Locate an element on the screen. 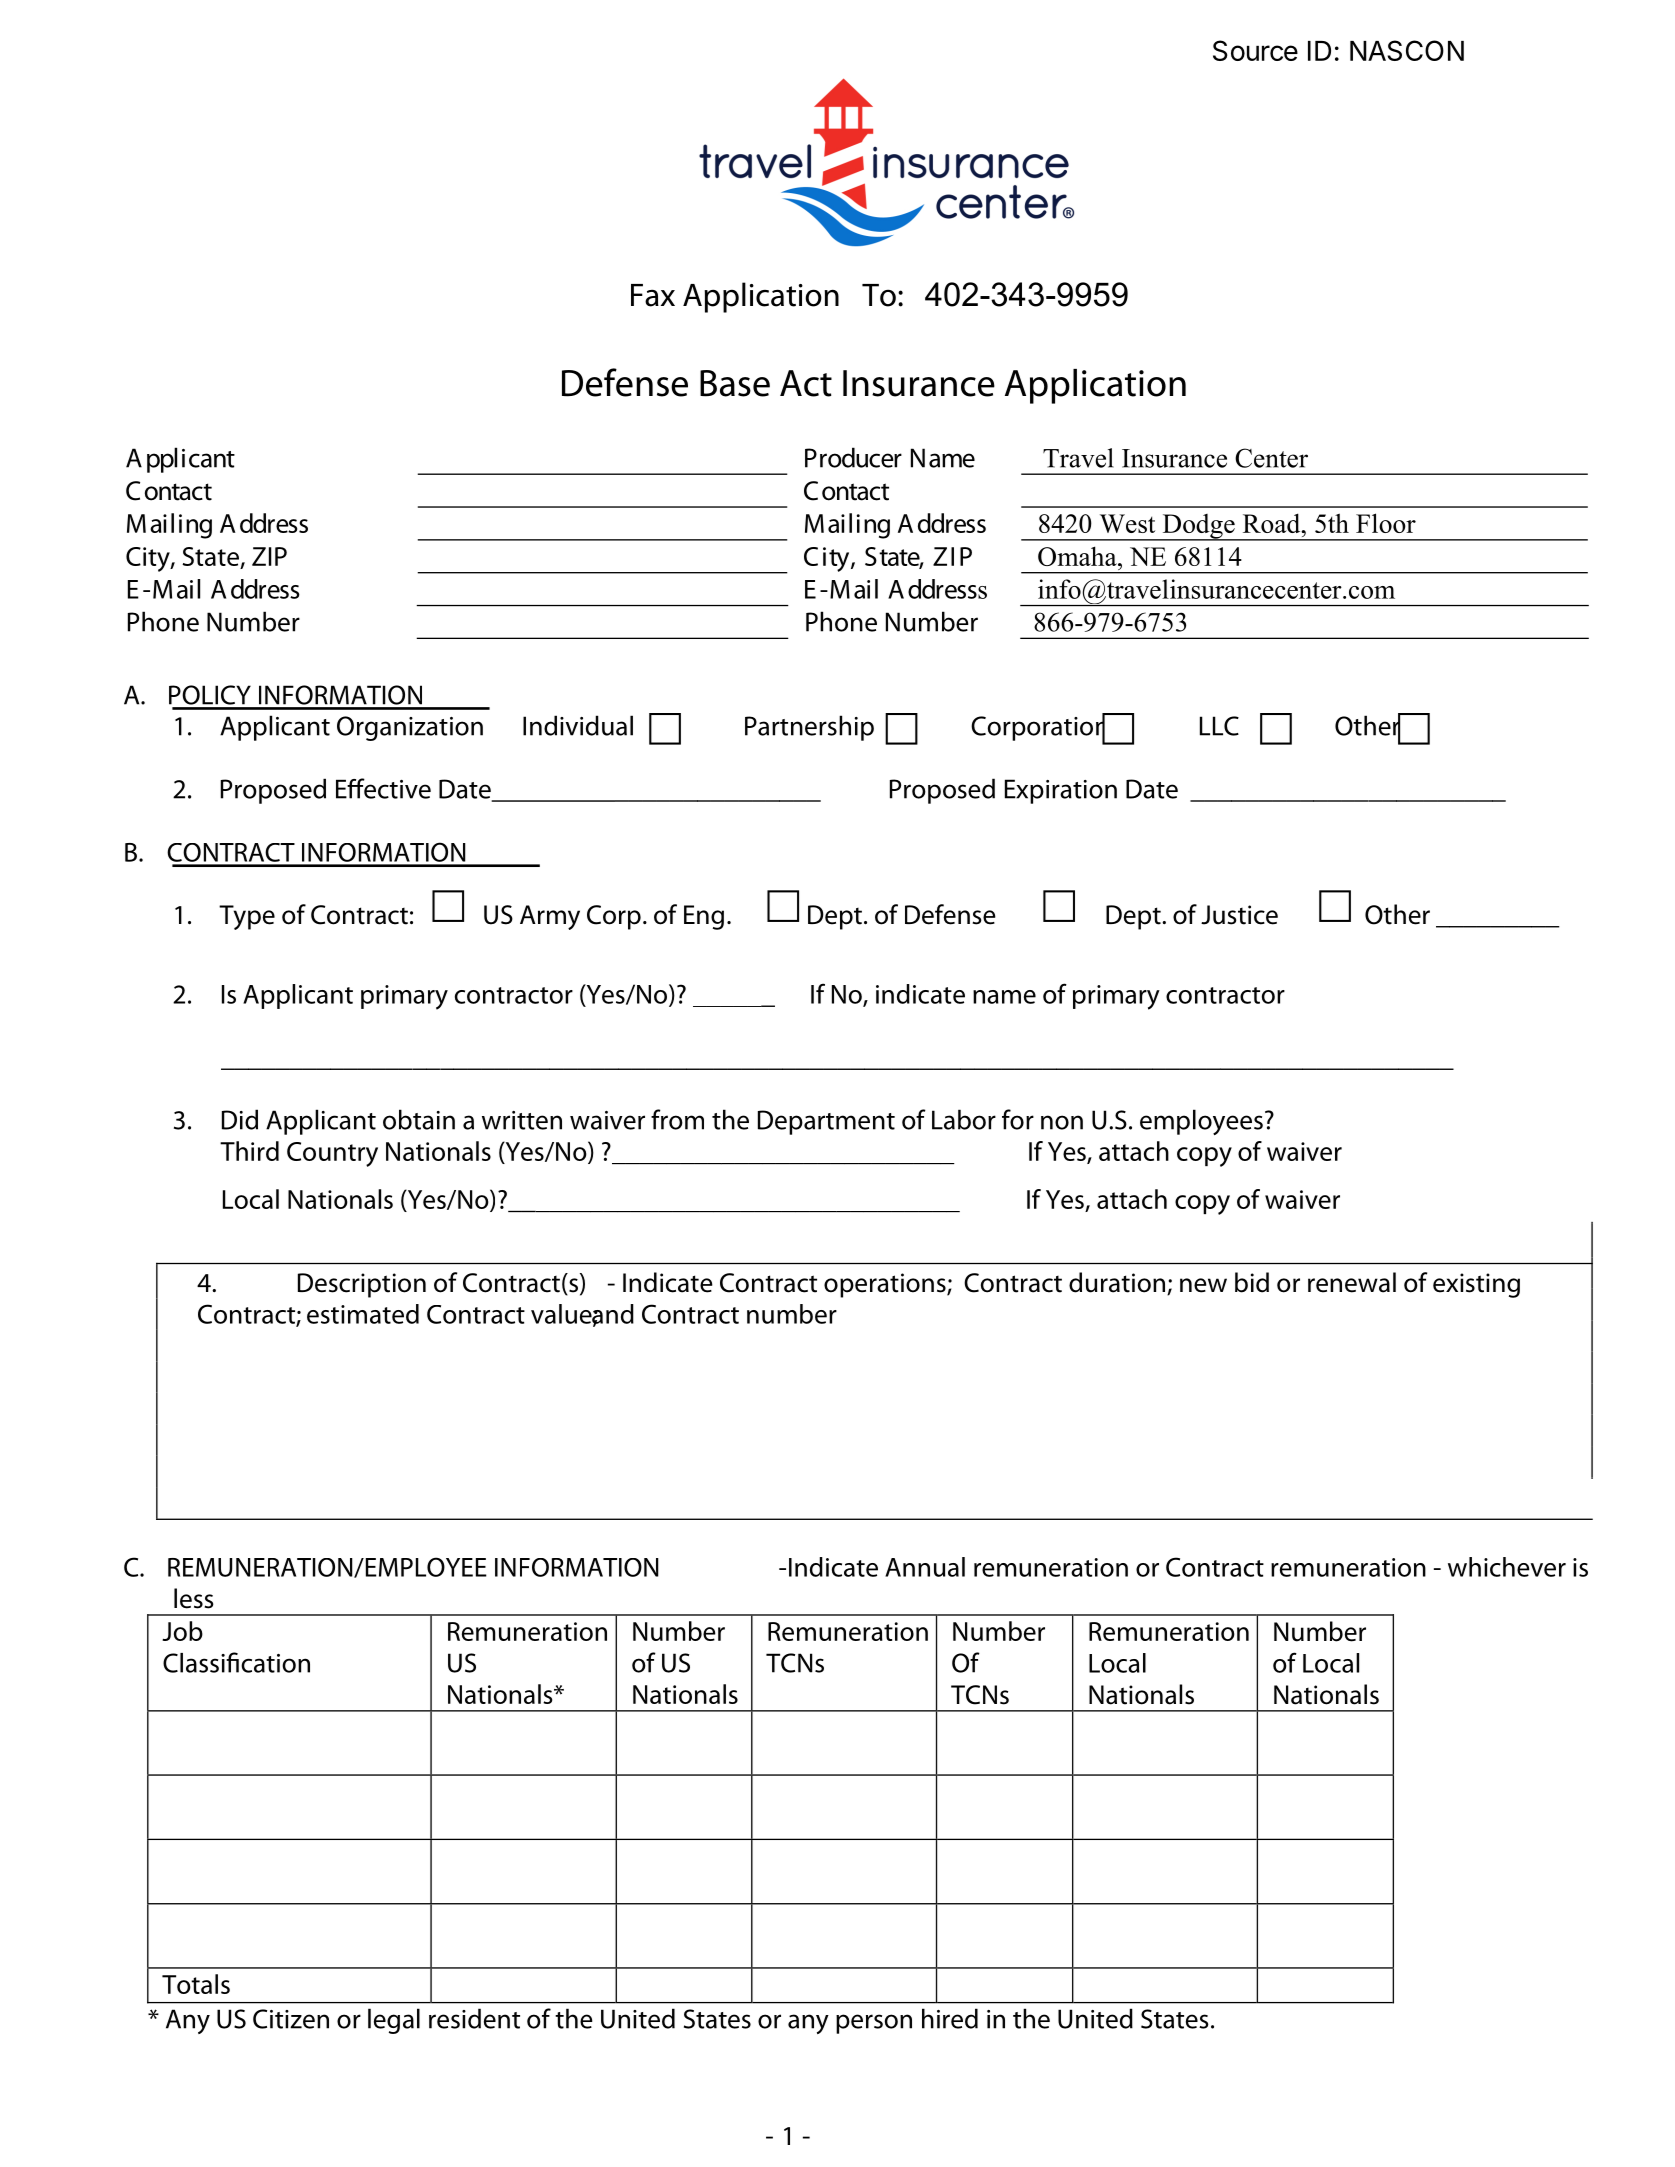  Type is located at coordinates (247, 917).
